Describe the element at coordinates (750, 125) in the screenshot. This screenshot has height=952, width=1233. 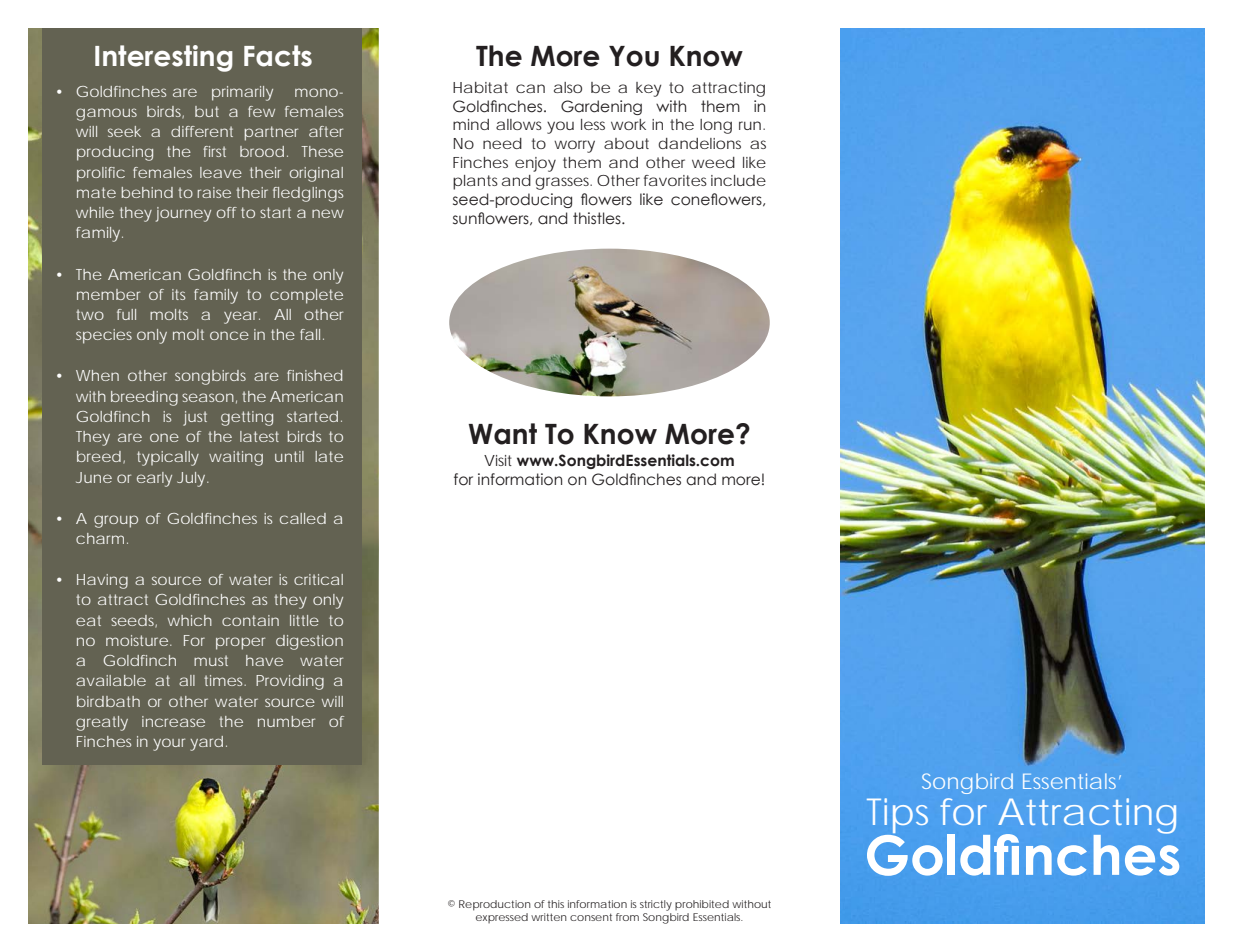
I see `run` at that location.
